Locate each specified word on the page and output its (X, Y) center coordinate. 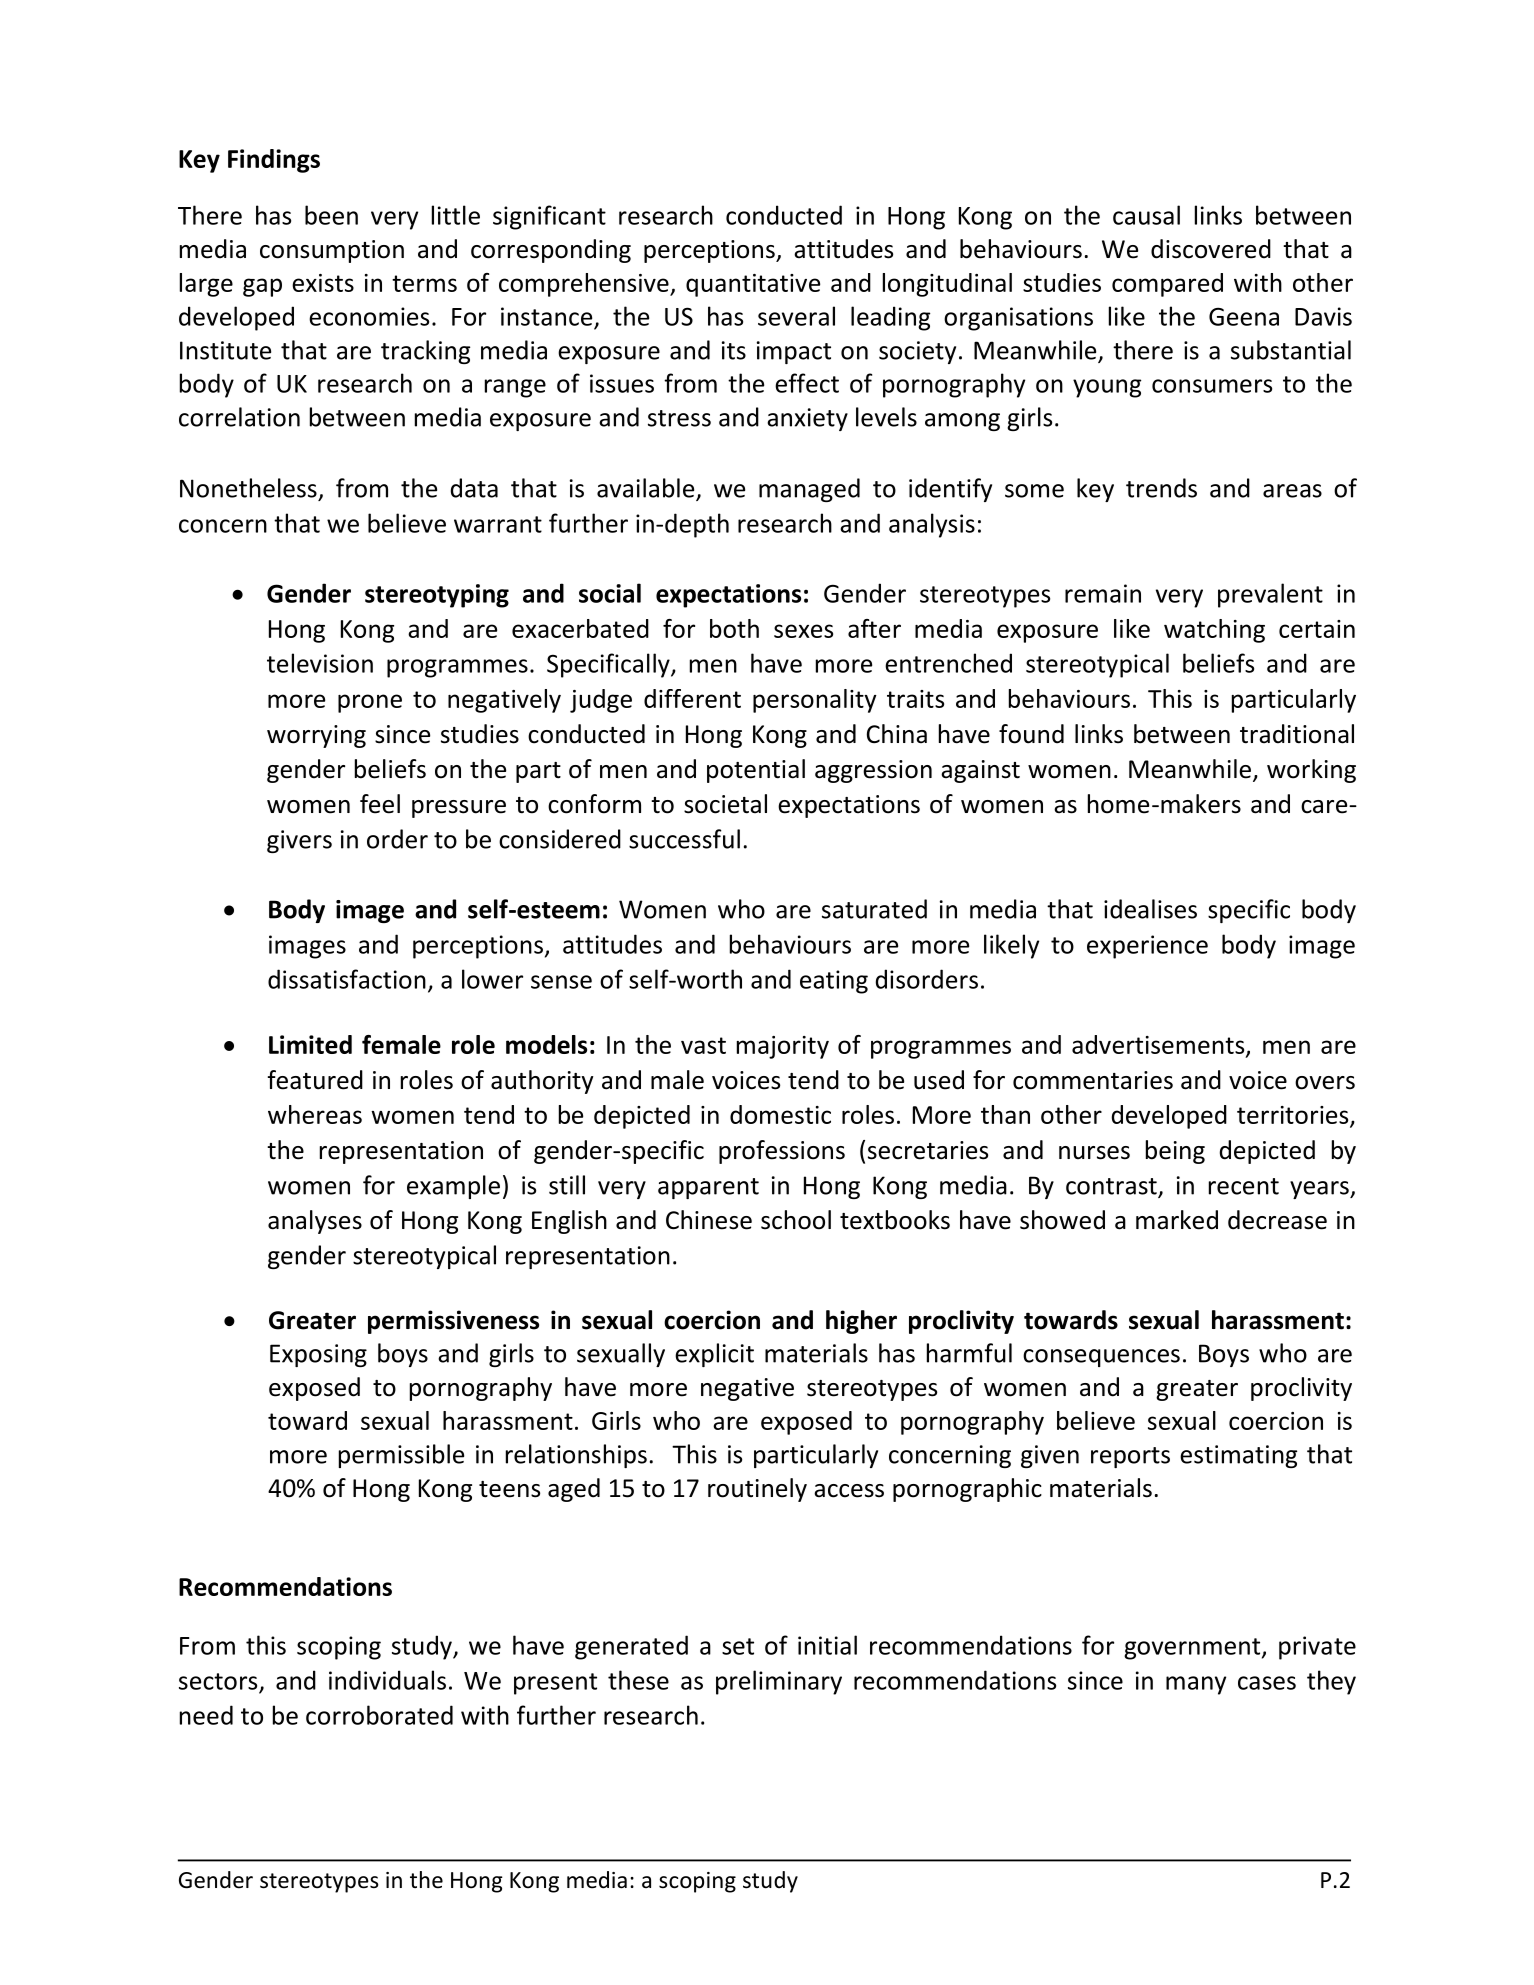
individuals (387, 1680)
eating (834, 982)
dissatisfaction (347, 979)
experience (1147, 947)
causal (1146, 215)
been (331, 215)
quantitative (753, 285)
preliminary (779, 1682)
